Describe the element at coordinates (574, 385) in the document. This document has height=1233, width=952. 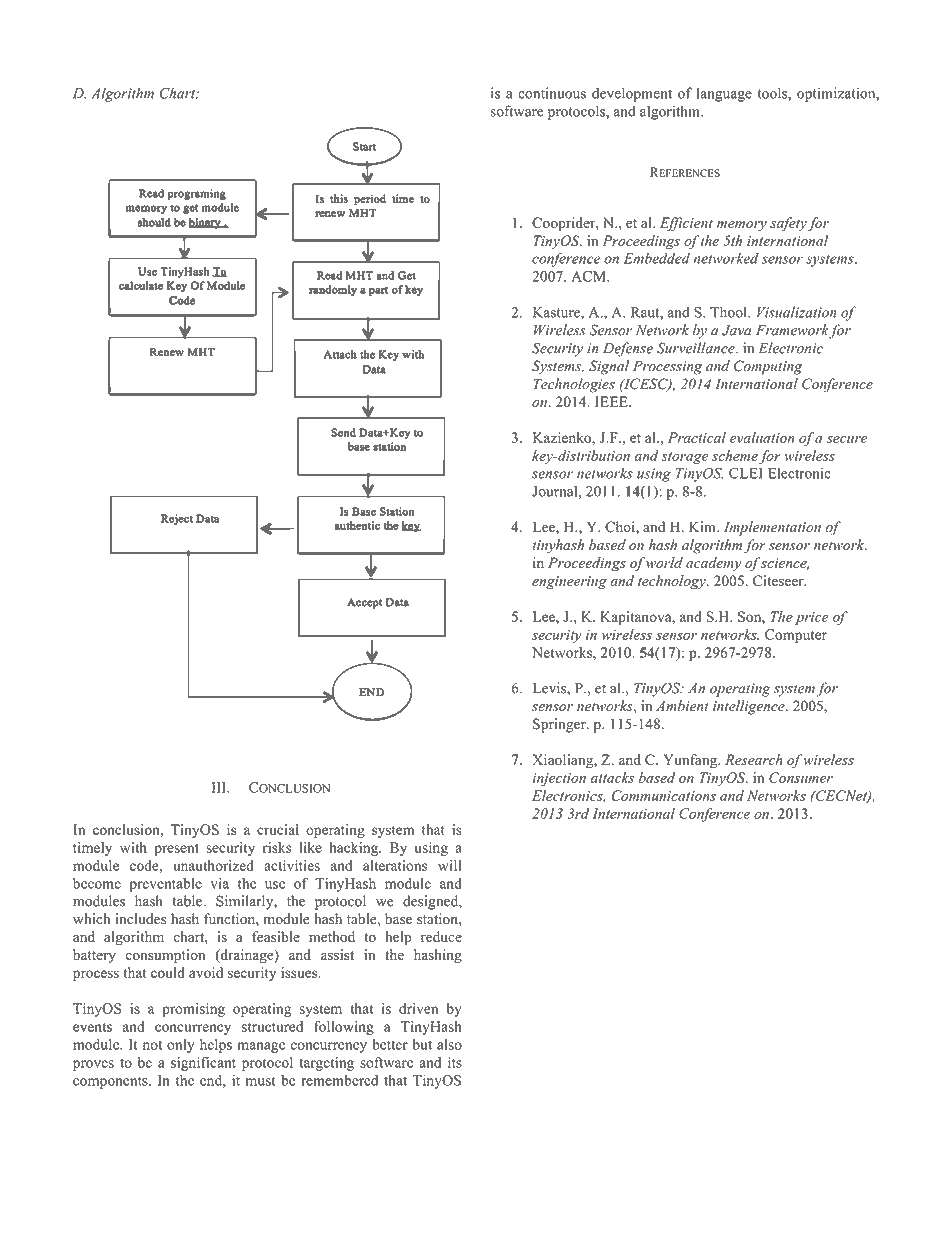
I see `Technologies` at that location.
